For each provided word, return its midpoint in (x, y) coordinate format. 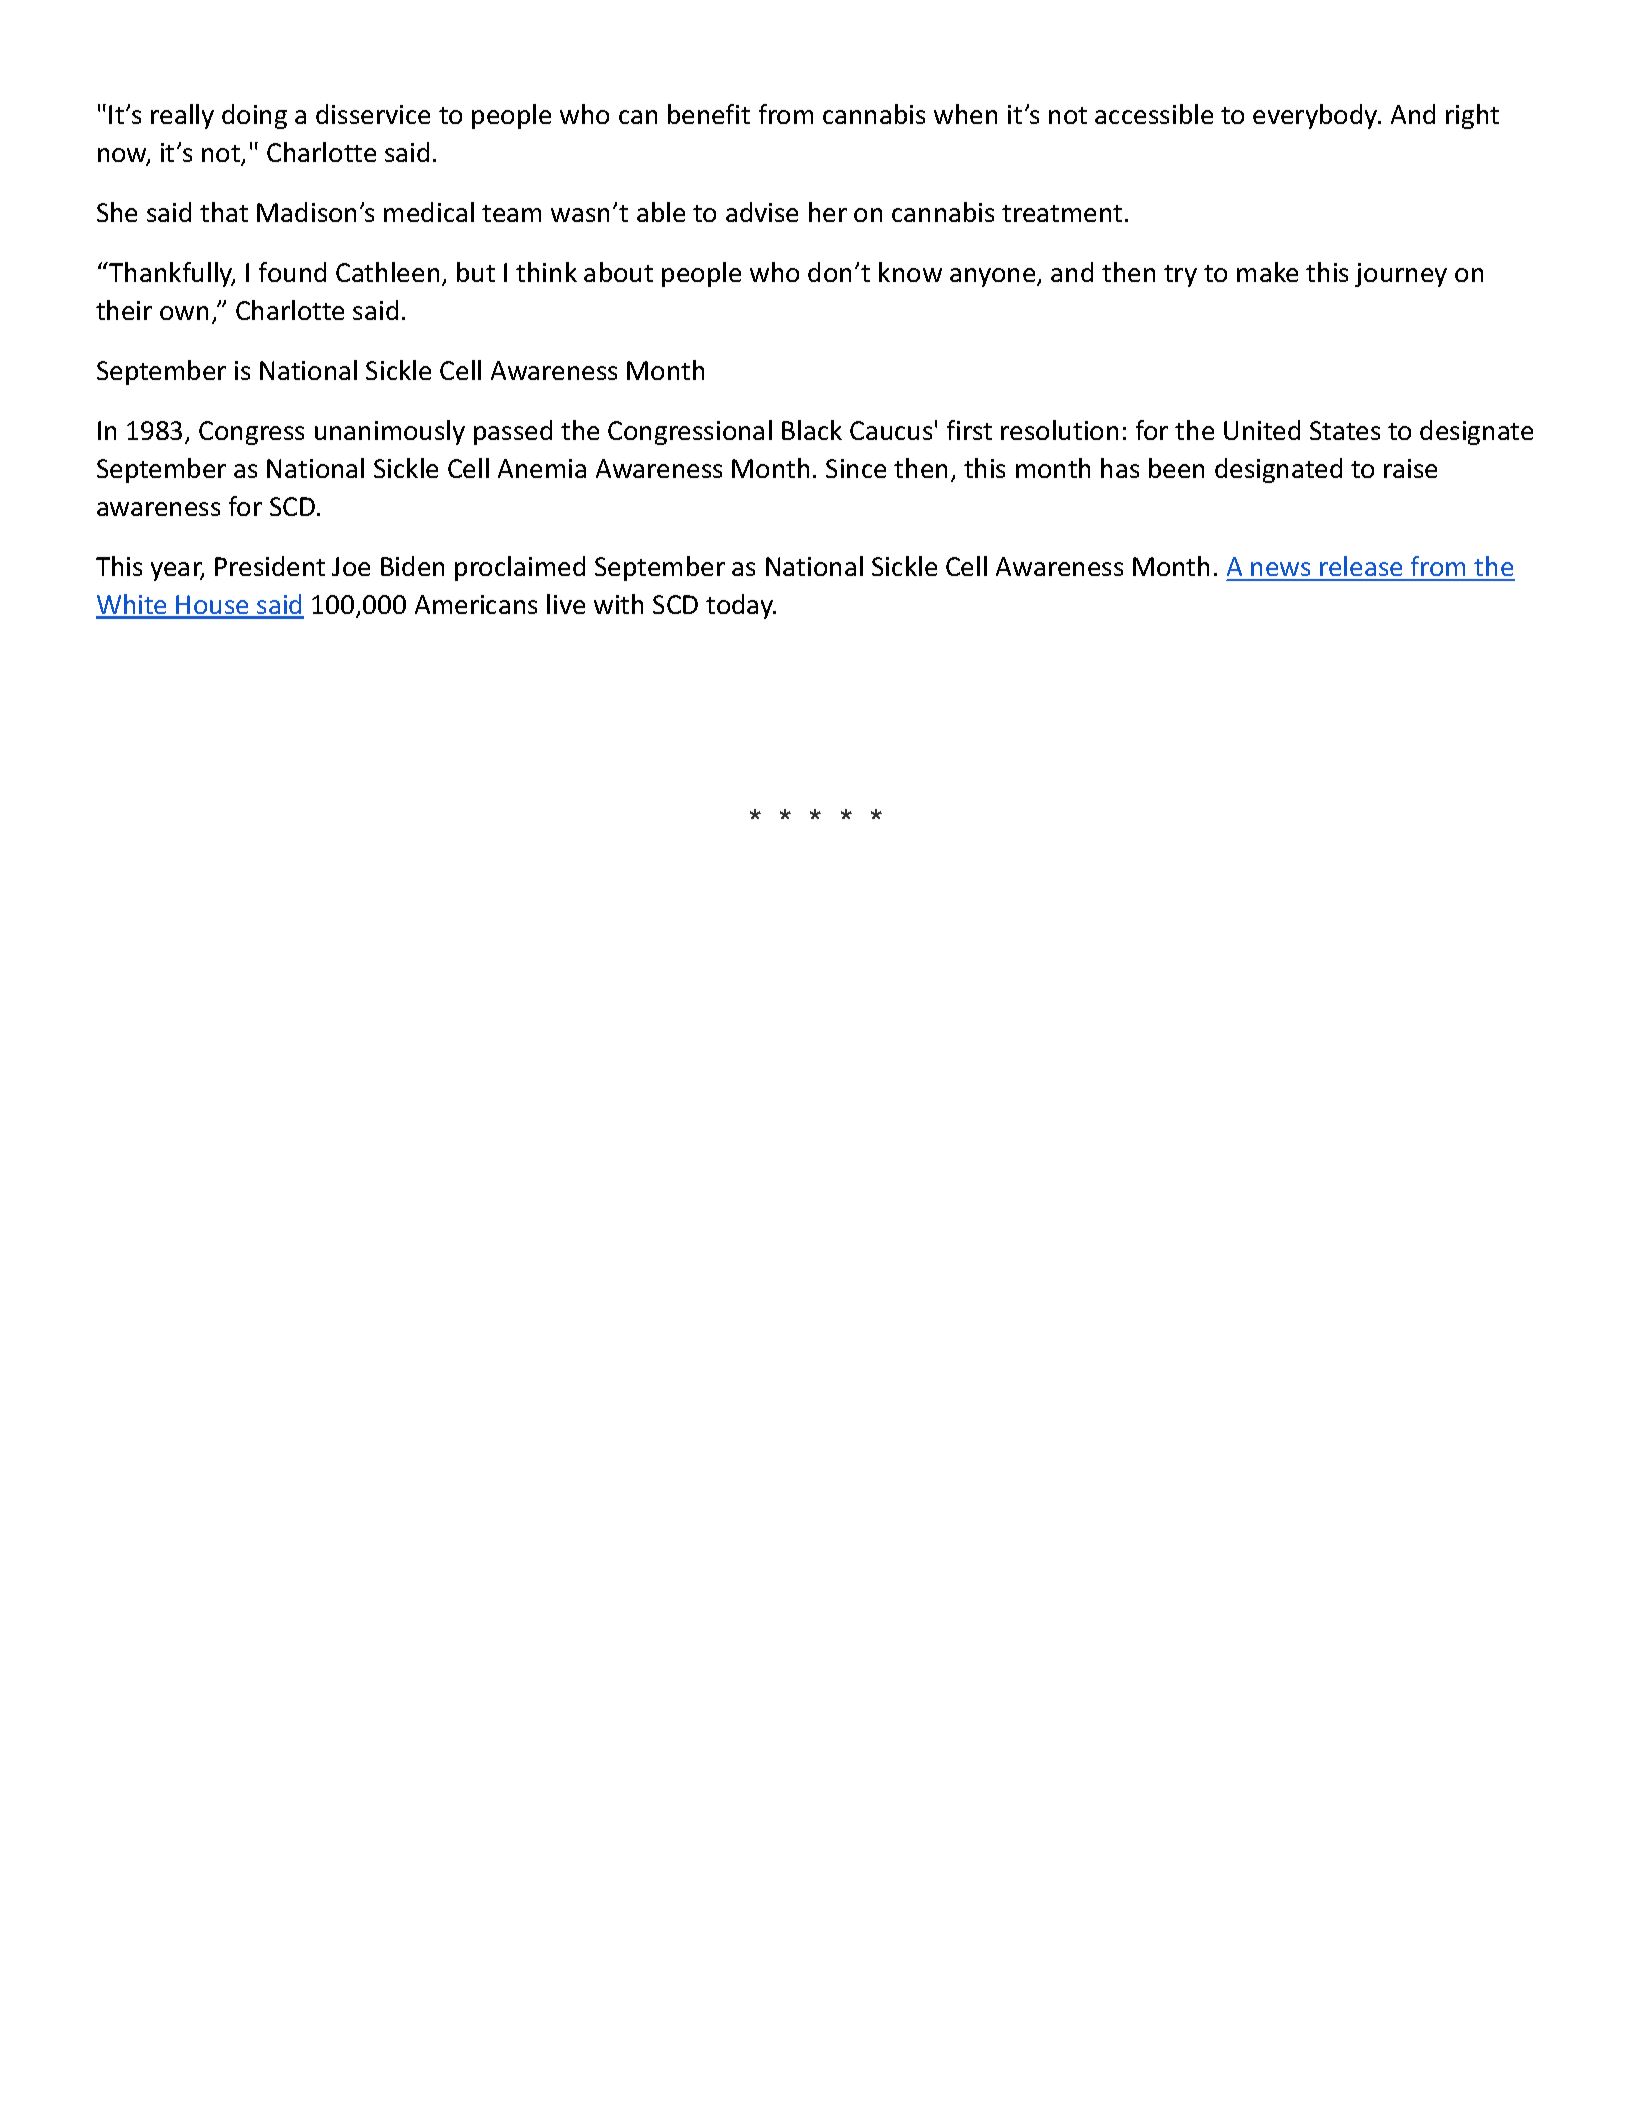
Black (812, 430)
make (1267, 272)
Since (856, 468)
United (1262, 430)
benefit (709, 114)
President (270, 566)
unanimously (390, 432)
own (184, 313)
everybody (1316, 116)
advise (762, 212)
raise (1410, 468)
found (292, 272)
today (741, 606)
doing (254, 116)
